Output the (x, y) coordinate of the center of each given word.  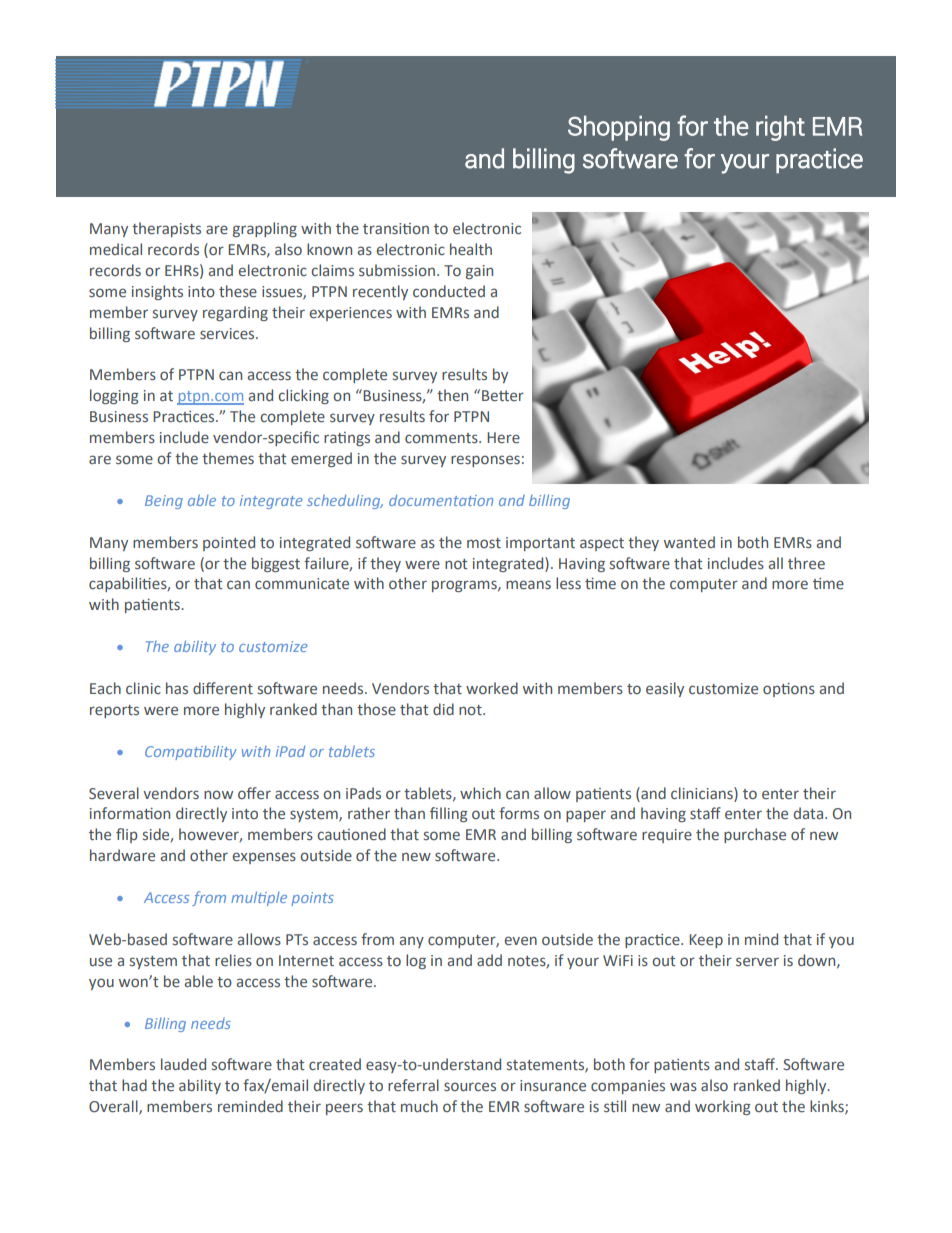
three (806, 563)
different (223, 688)
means (528, 585)
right (780, 128)
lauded (183, 1064)
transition (396, 228)
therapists (166, 229)
